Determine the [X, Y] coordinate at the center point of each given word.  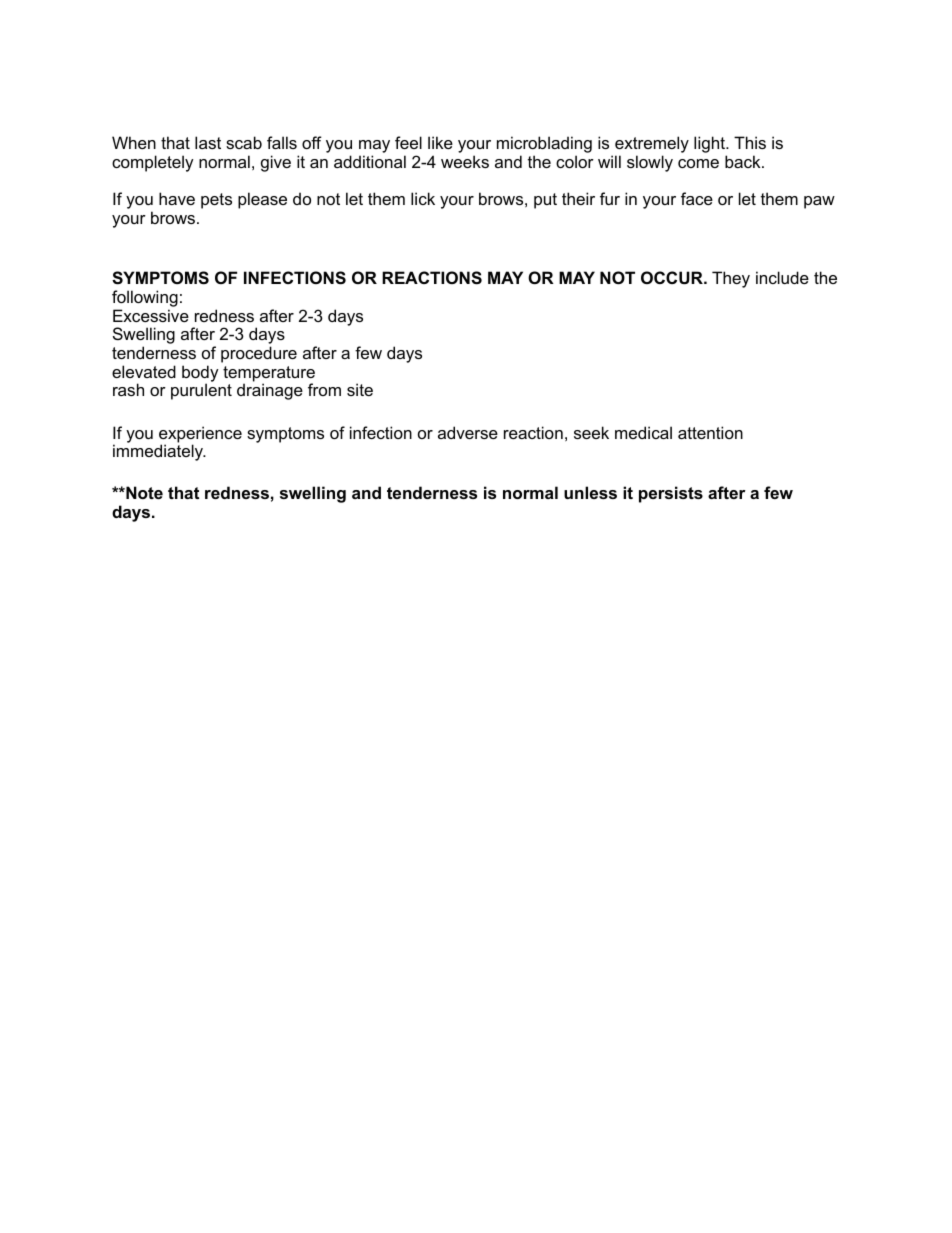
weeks [465, 161]
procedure [259, 354]
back [744, 161]
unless [590, 492]
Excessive [151, 315]
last [208, 142]
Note [143, 492]
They [731, 279]
